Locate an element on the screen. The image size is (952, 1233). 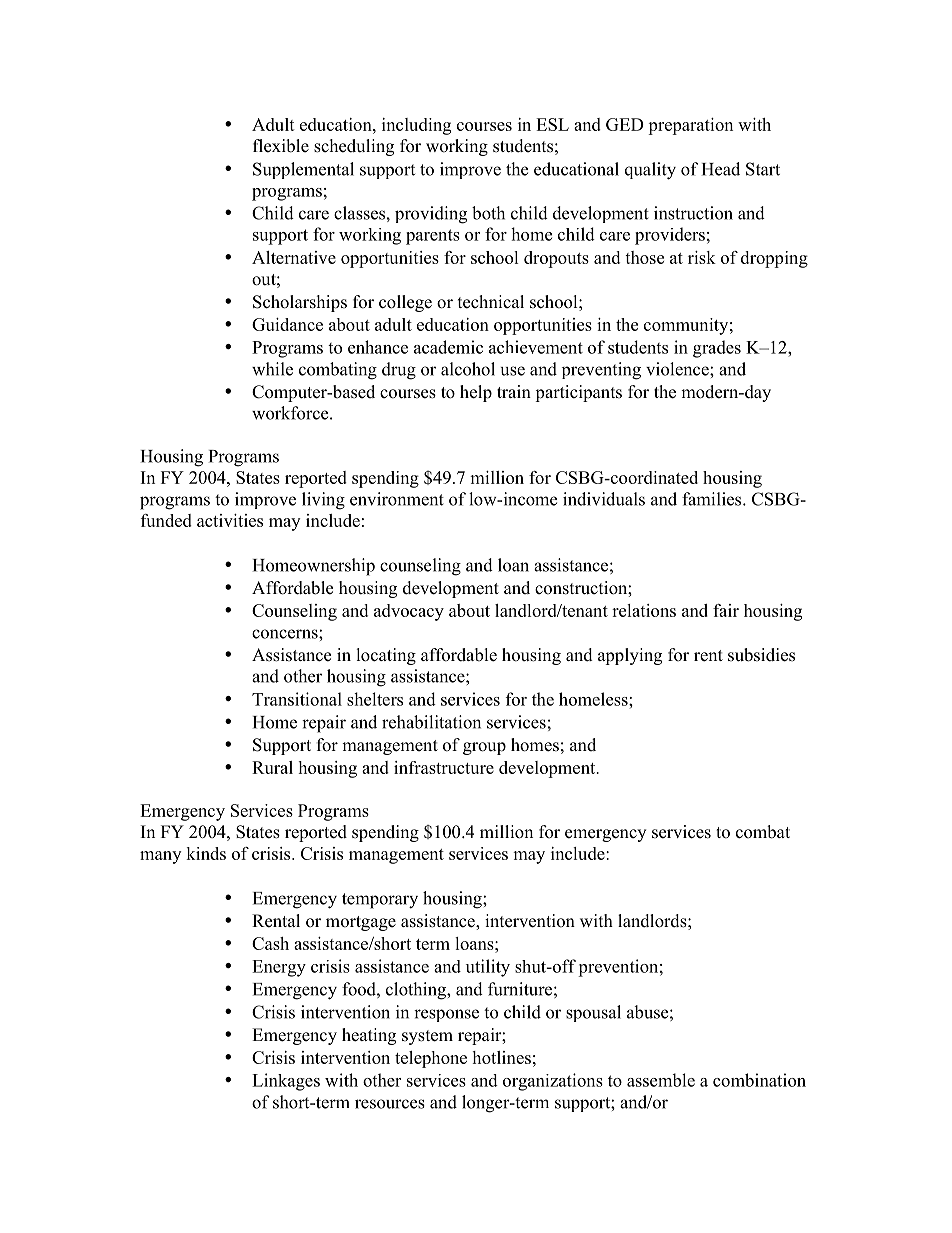
help is located at coordinates (476, 393).
